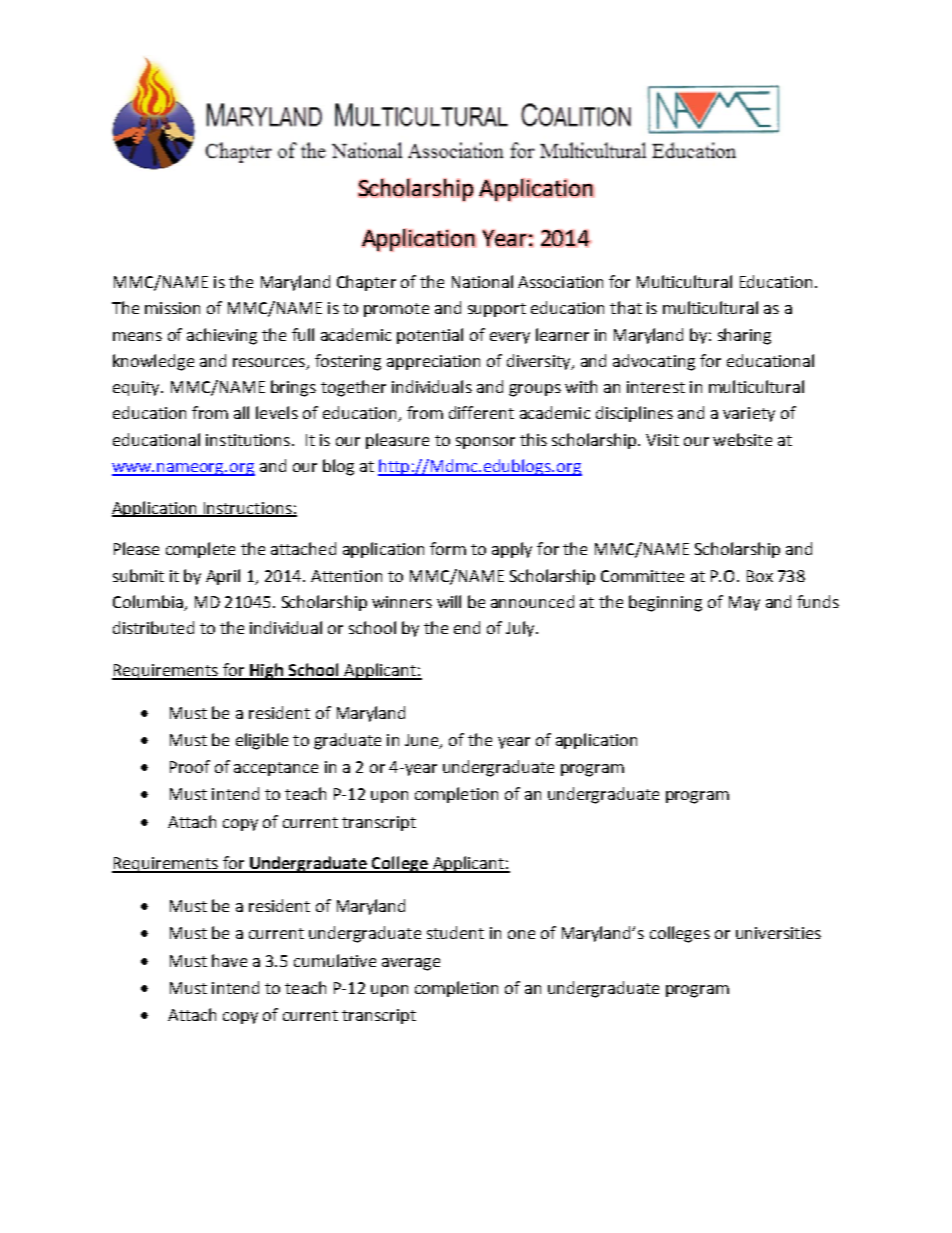 The height and width of the page is (1233, 952). Describe the element at coordinates (760, 576) in the page. I see `Box` at that location.
